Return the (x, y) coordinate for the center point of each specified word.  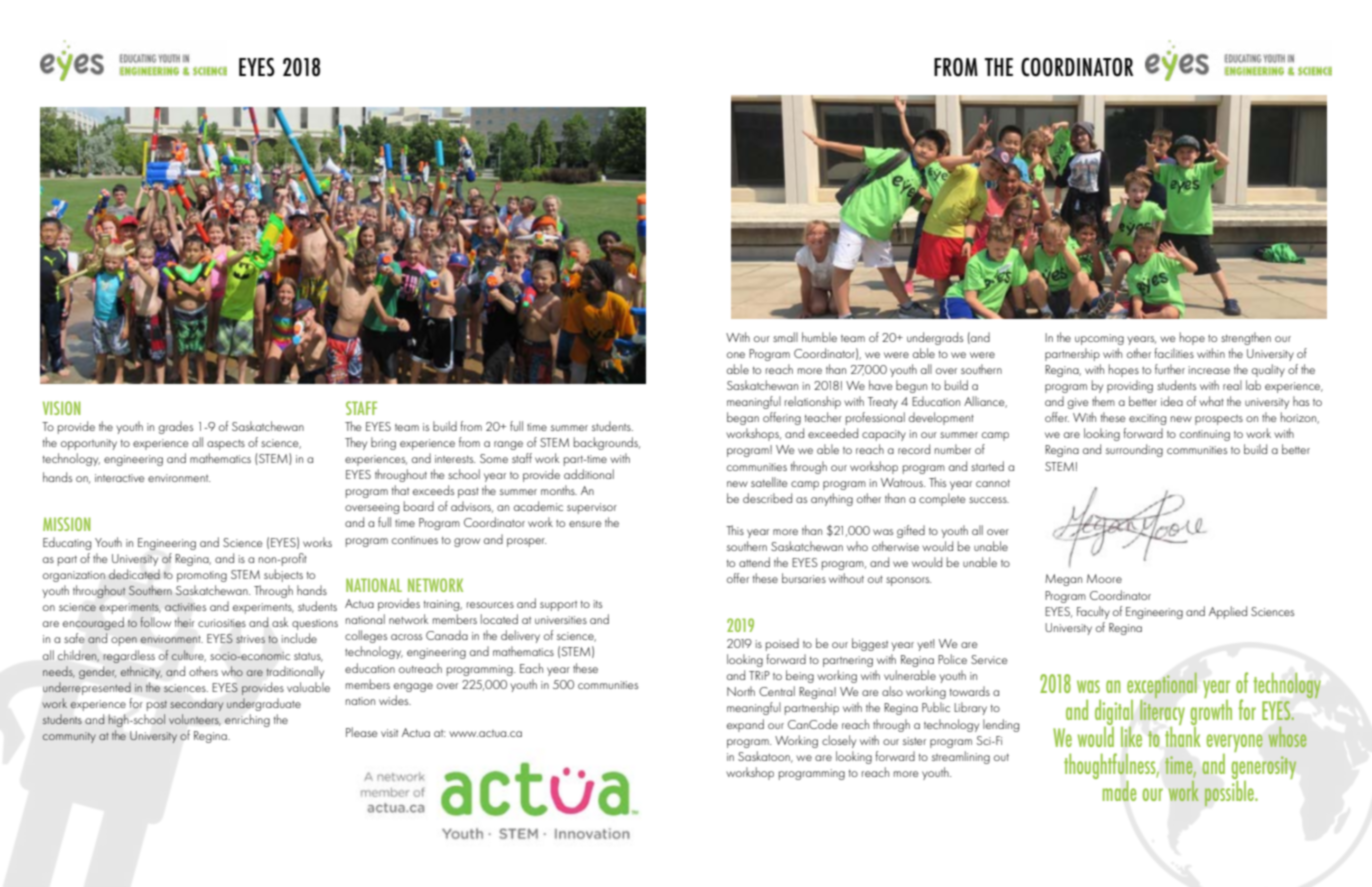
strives (250, 639)
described (767, 498)
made (1119, 790)
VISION (61, 408)
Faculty (1093, 612)
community (69, 737)
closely (839, 741)
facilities (1174, 353)
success (989, 500)
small (785, 337)
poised (782, 644)
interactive (120, 478)
